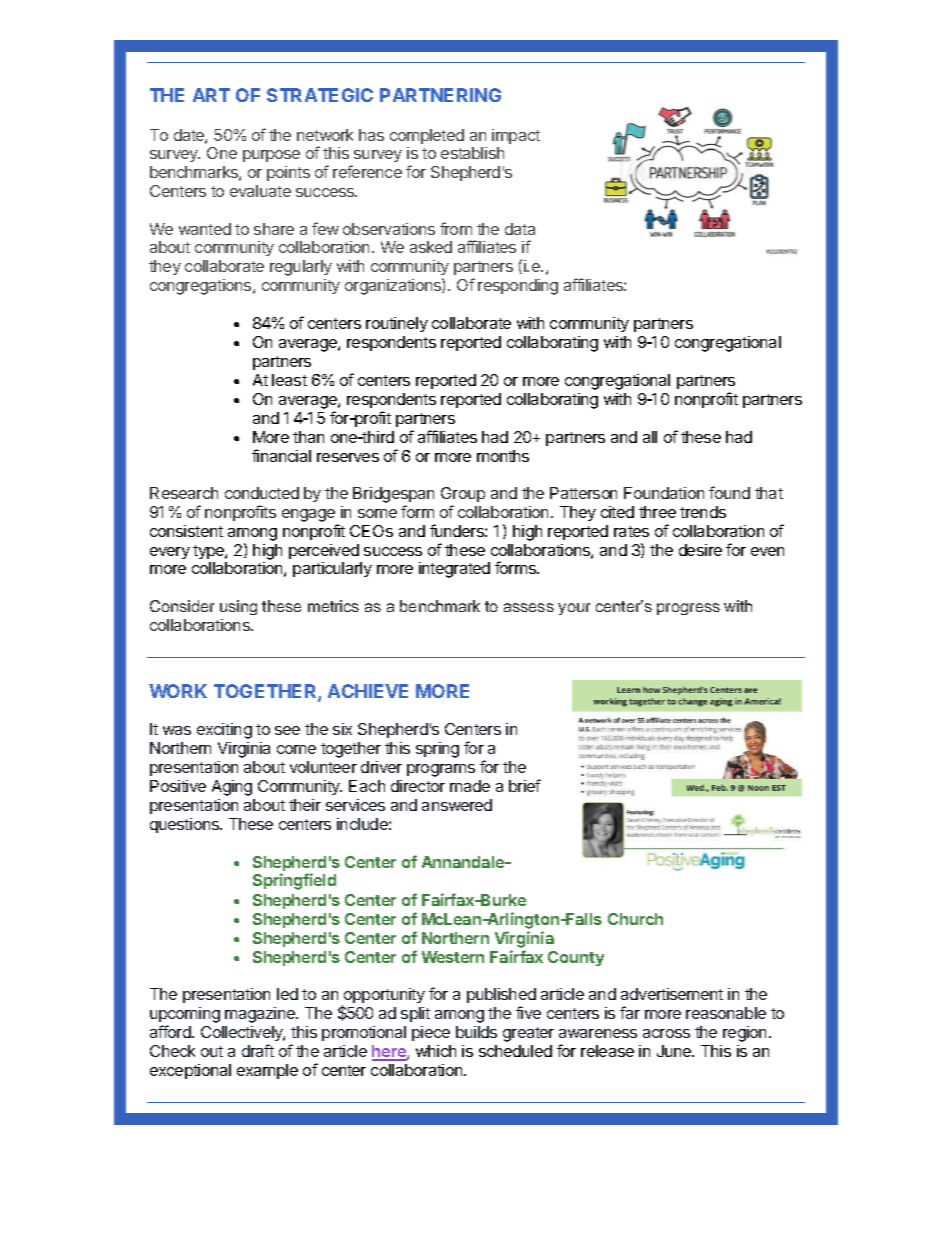 The width and height of the document is (952, 1233). What do you see at coordinates (635, 919) in the document?
I see `Church` at bounding box center [635, 919].
